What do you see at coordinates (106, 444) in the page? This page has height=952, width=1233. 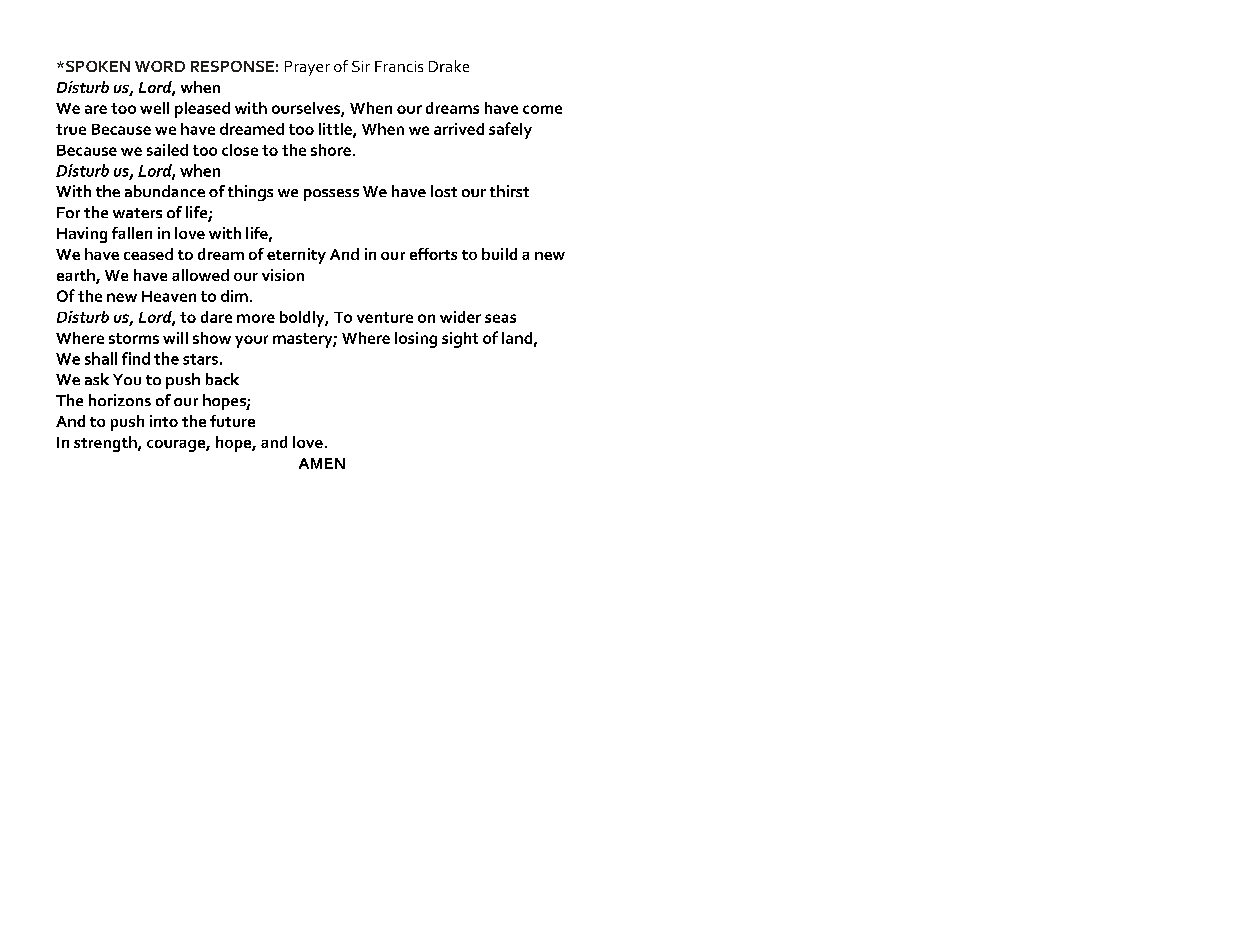 I see `strength` at bounding box center [106, 444].
